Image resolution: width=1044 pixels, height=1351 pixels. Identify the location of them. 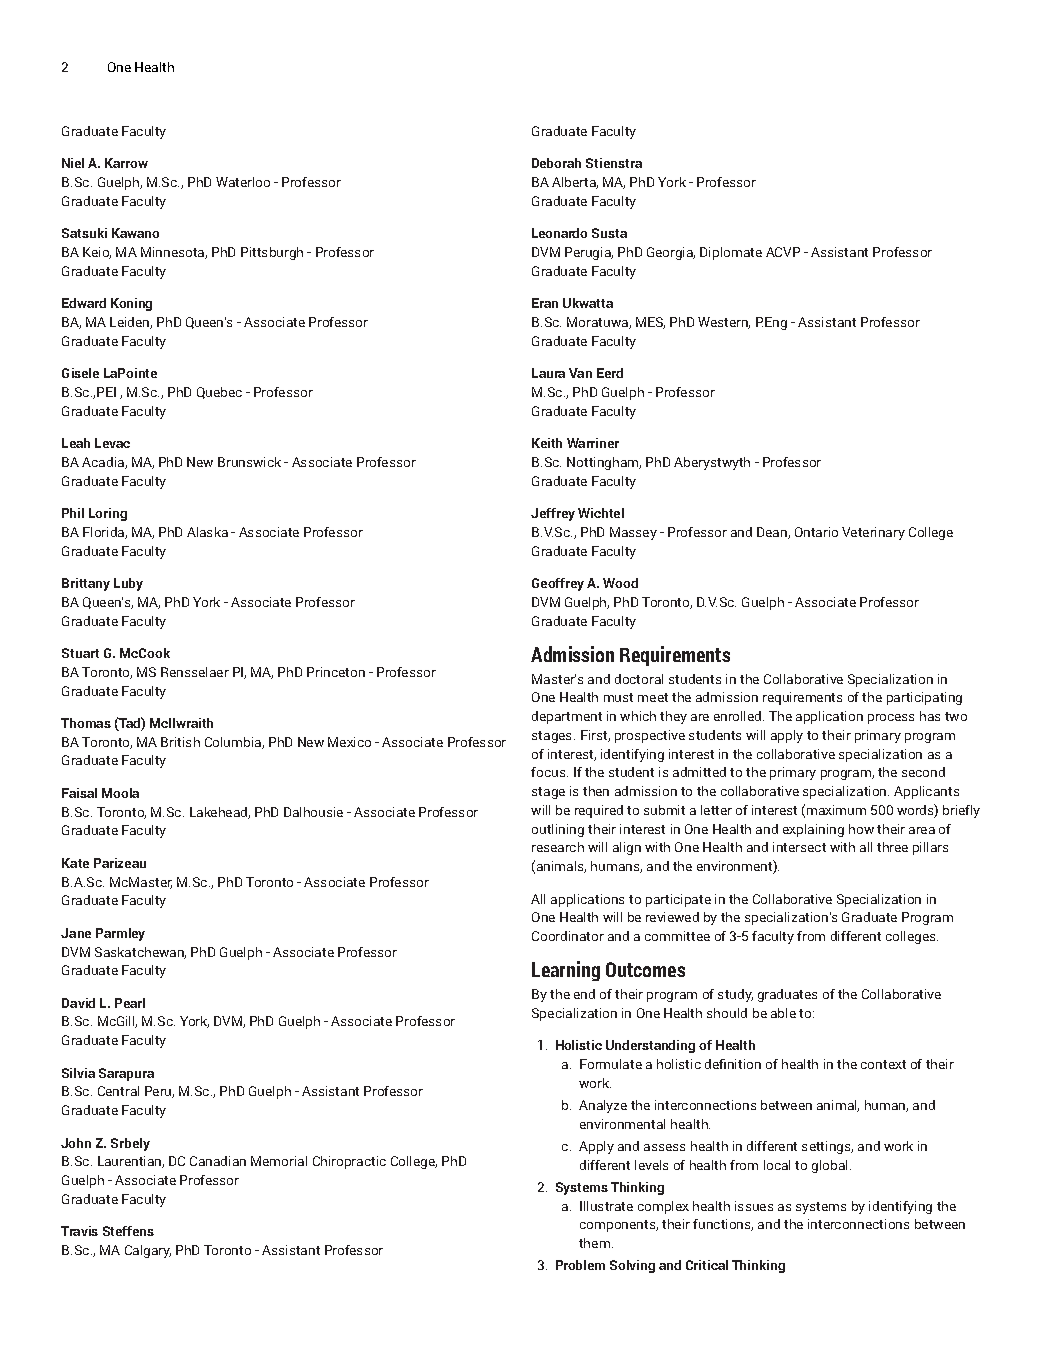
(594, 1243).
